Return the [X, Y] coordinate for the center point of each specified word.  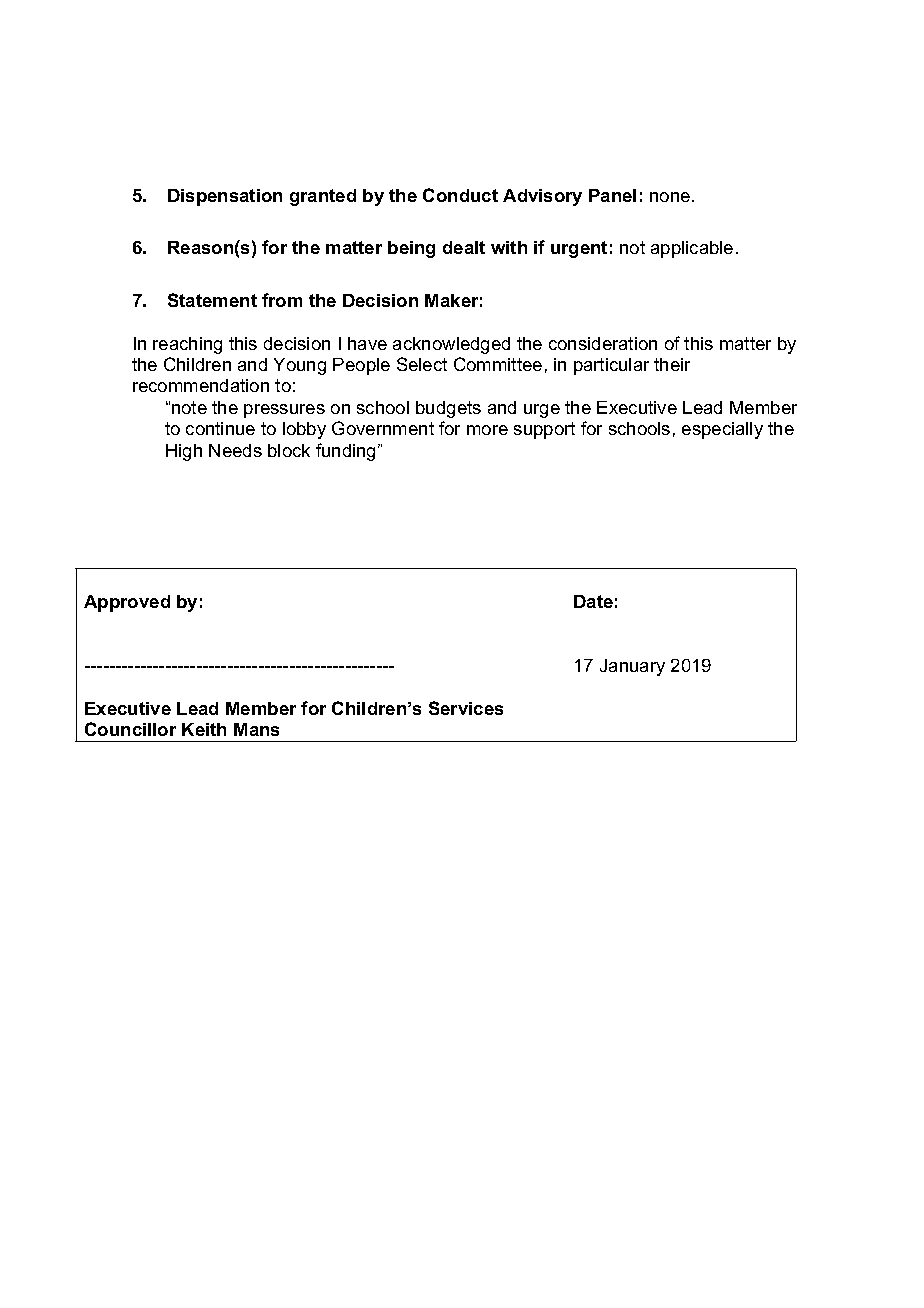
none [671, 197]
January [632, 667]
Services [466, 708]
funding [347, 452]
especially [722, 430]
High [184, 452]
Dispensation [225, 197]
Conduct [460, 195]
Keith [204, 729]
